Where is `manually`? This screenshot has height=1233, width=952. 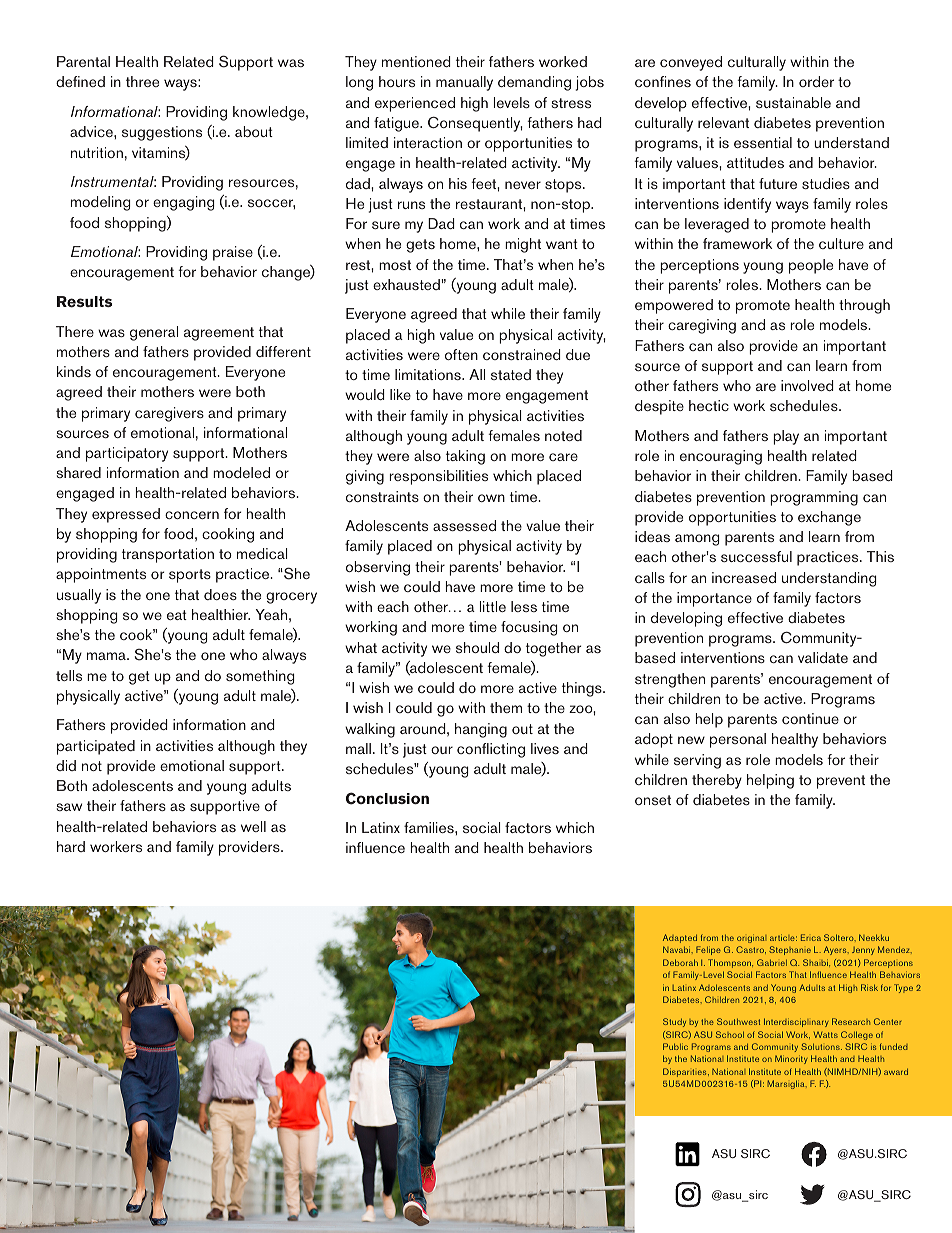 manually is located at coordinates (464, 83).
